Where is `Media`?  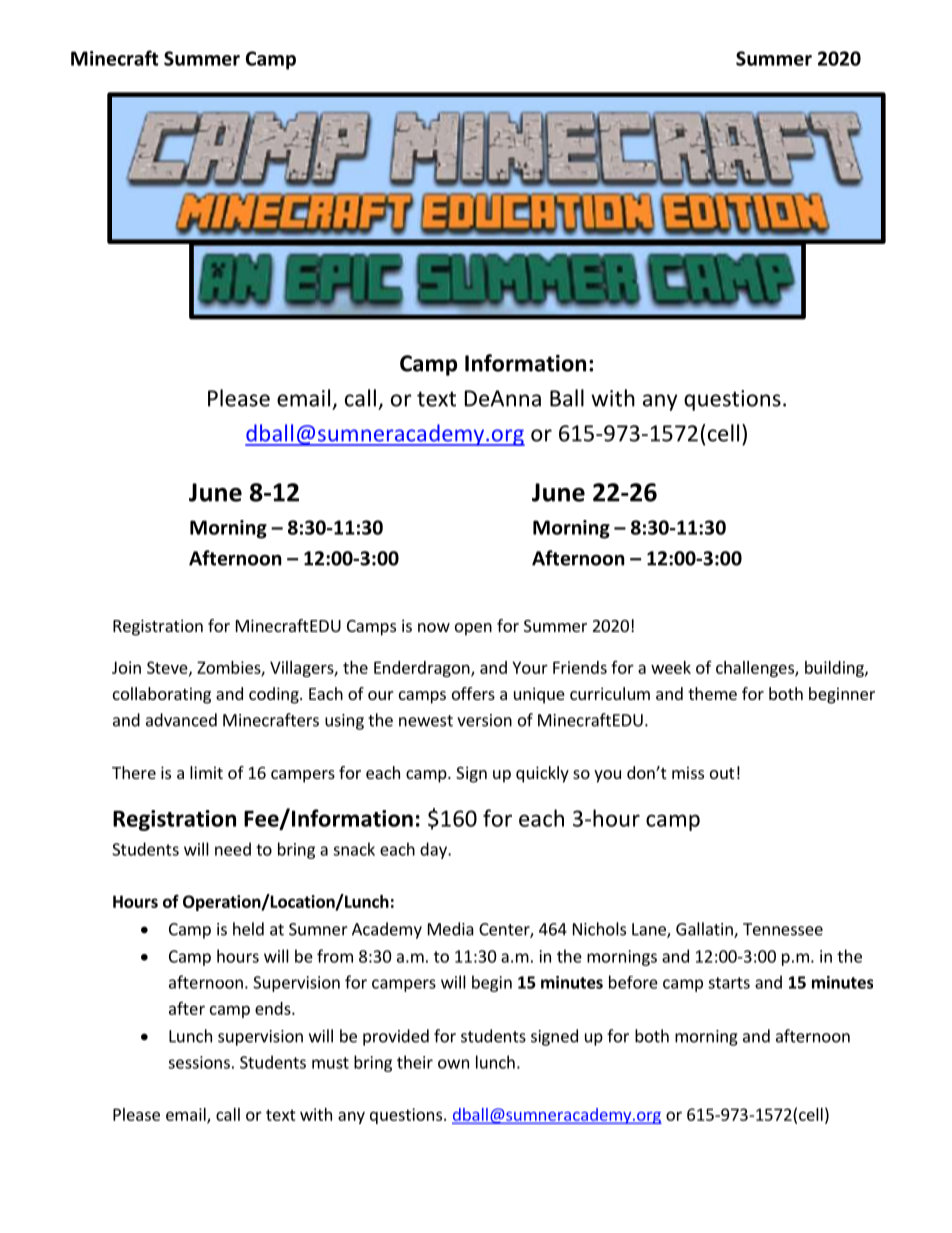
Media is located at coordinates (451, 929).
